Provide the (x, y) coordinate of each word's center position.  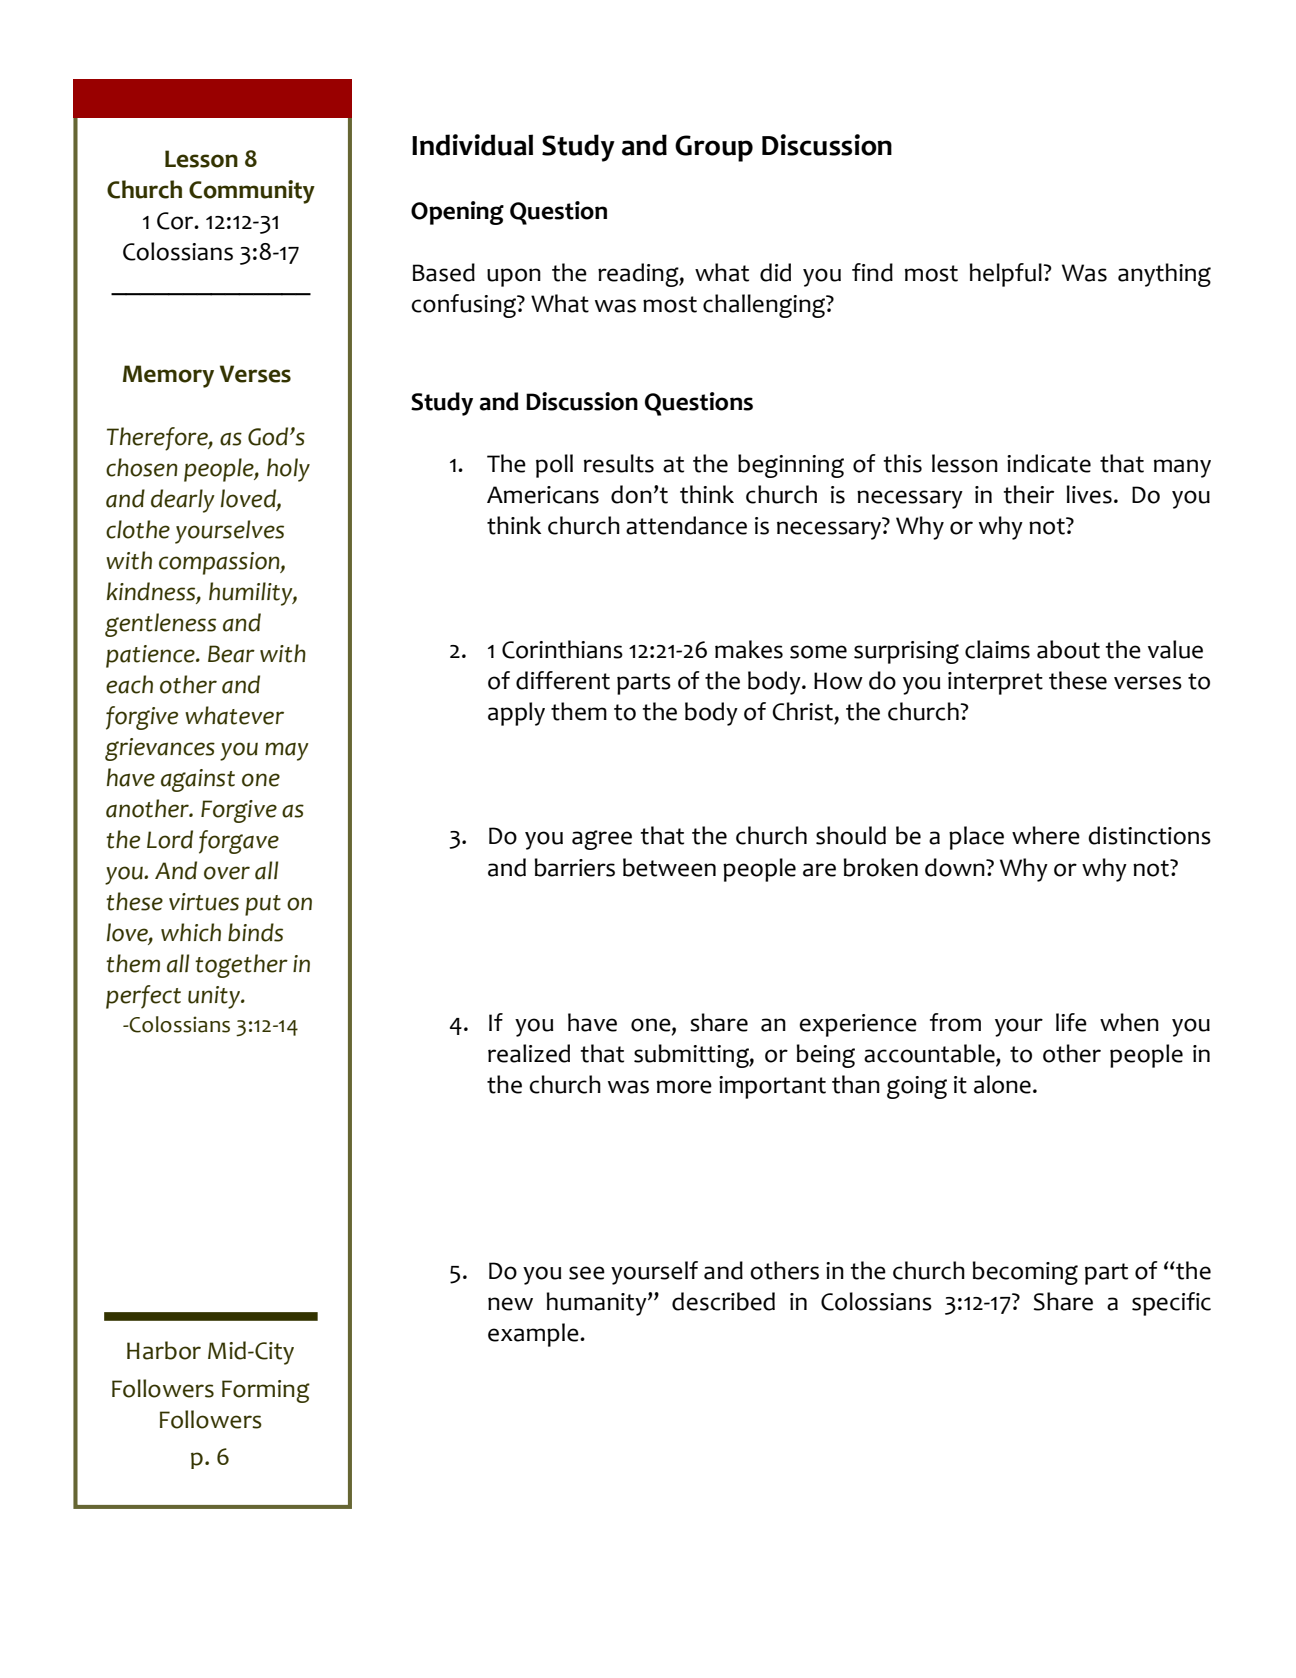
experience (858, 1025)
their (1029, 494)
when (1129, 1022)
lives (1089, 494)
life (1071, 1022)
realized (529, 1053)
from (955, 1022)
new (510, 1304)
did (775, 272)
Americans (543, 495)
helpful (1006, 275)
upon (514, 277)
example (534, 1335)
